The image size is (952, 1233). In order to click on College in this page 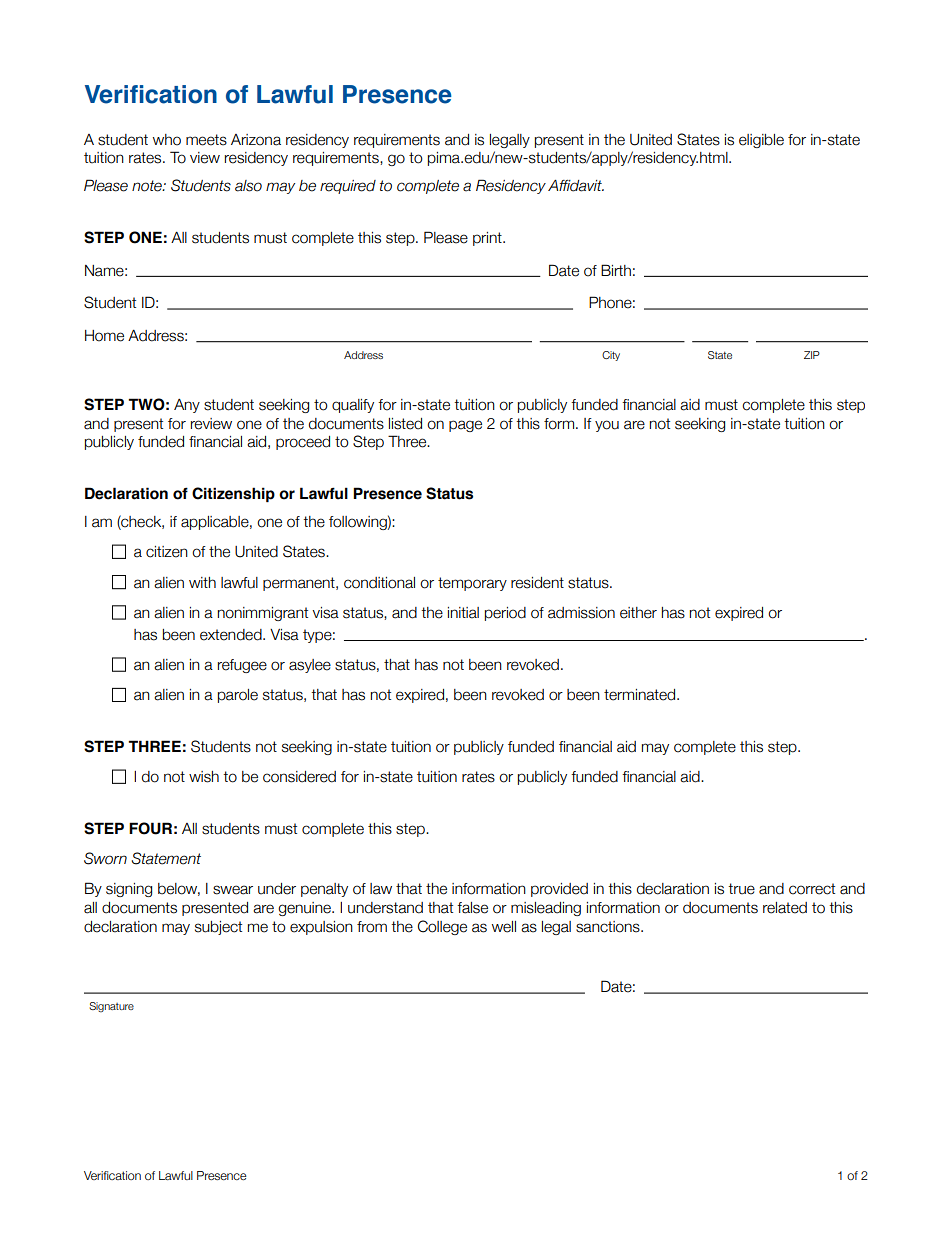, I will do `click(442, 927)`.
